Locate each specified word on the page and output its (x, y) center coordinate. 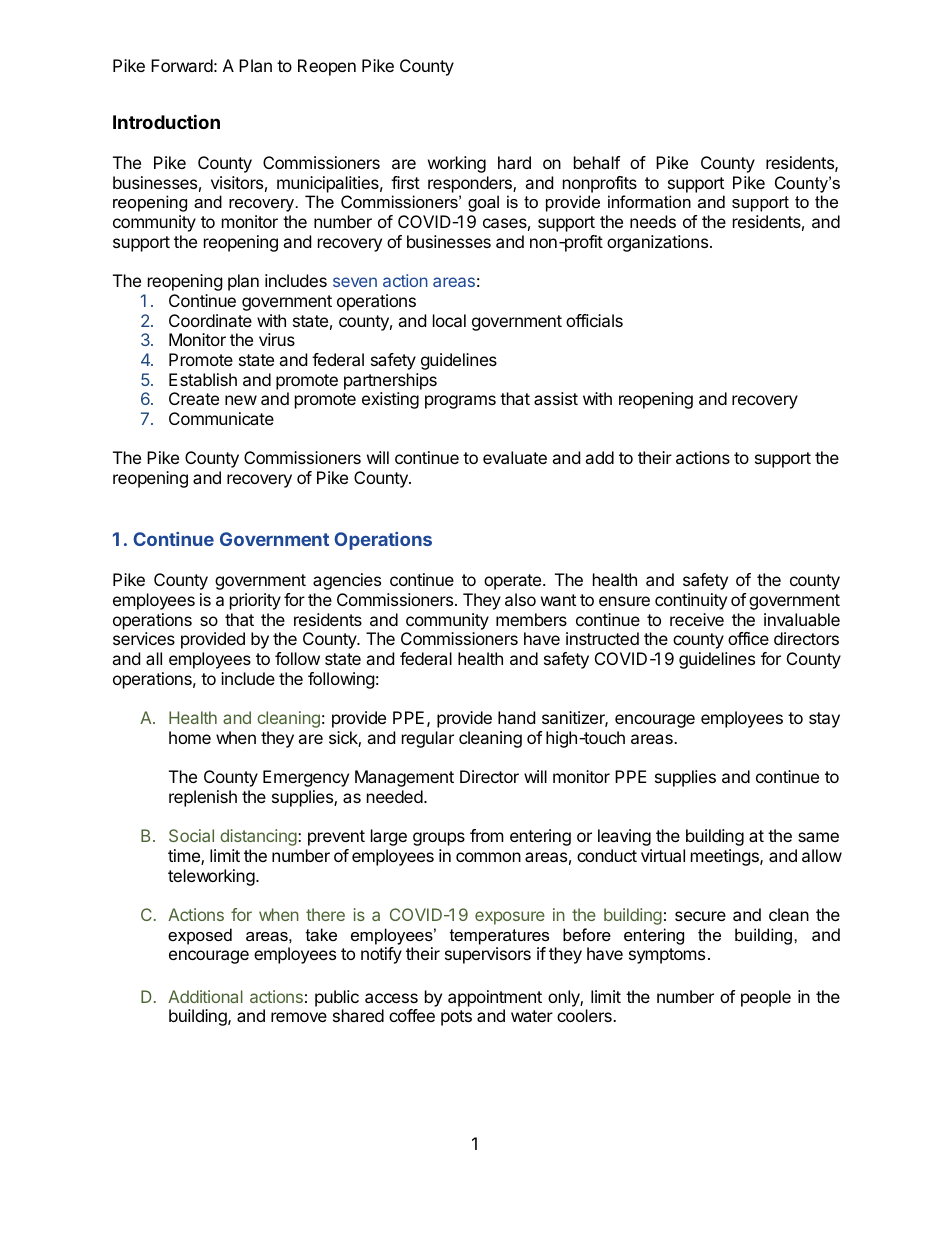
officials (594, 320)
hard (514, 162)
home (190, 737)
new (241, 400)
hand (516, 717)
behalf (597, 162)
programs (460, 402)
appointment (495, 998)
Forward (182, 65)
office (748, 638)
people (766, 998)
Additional (205, 996)
